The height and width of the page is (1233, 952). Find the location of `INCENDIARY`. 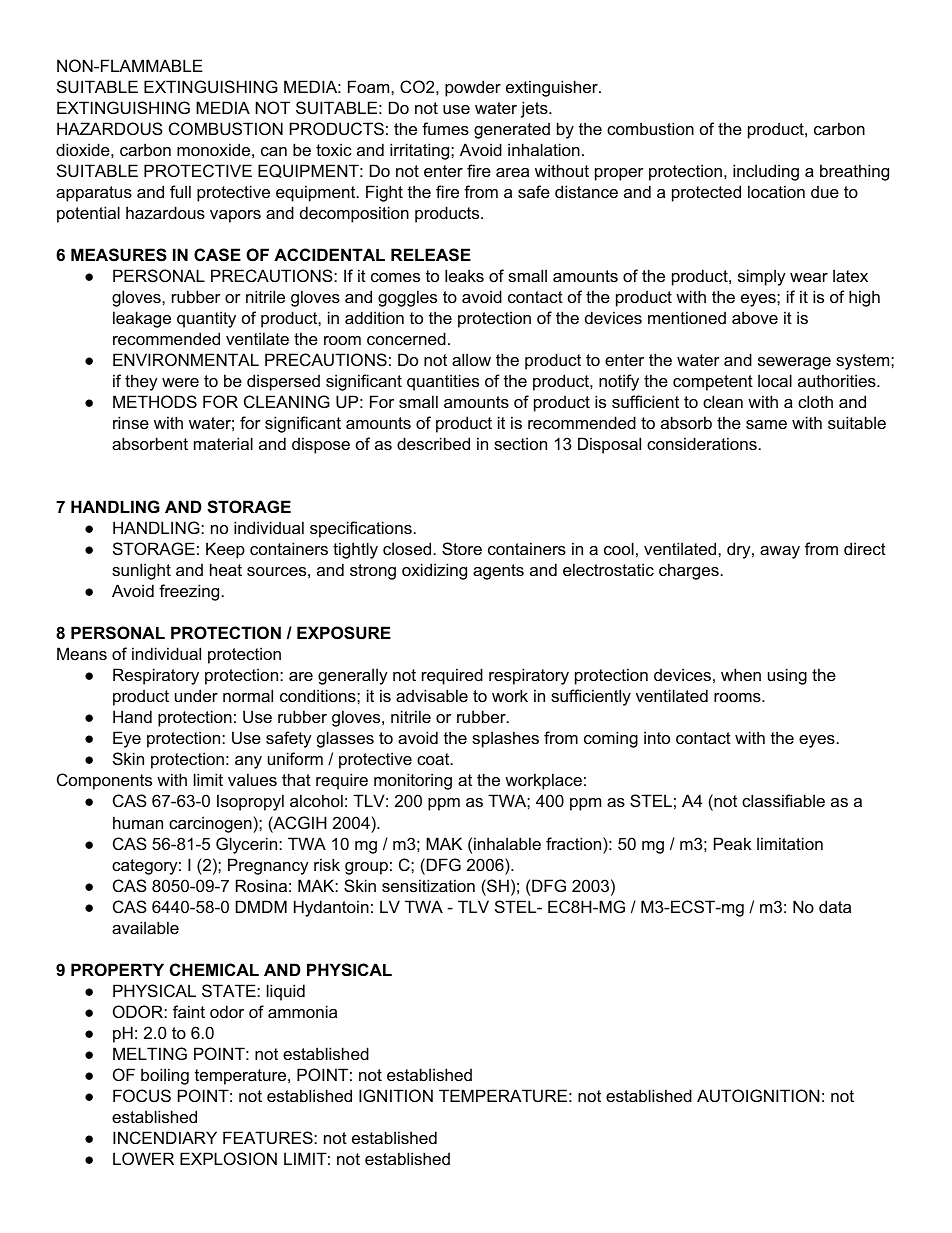

INCENDIARY is located at coordinates (165, 1137).
